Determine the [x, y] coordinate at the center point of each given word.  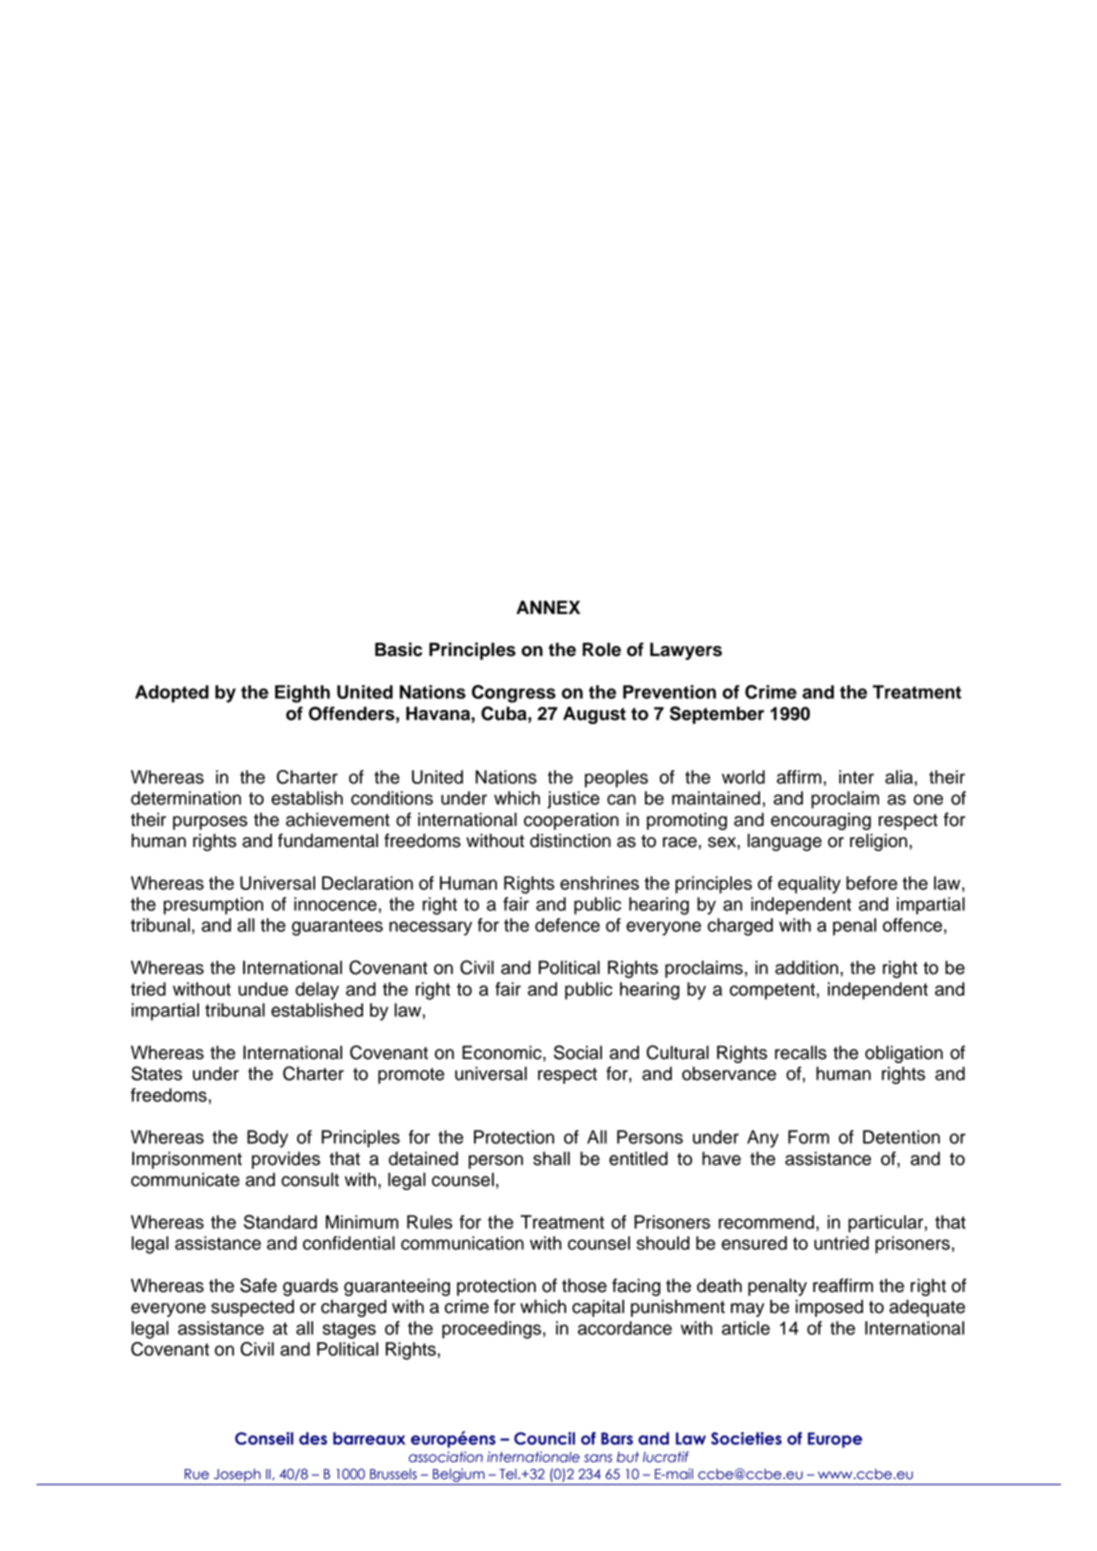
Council [544, 1438]
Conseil [264, 1438]
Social [578, 1052]
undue [263, 989]
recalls [801, 1052]
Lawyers [686, 651]
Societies [746, 1438]
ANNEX [548, 607]
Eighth [302, 694]
